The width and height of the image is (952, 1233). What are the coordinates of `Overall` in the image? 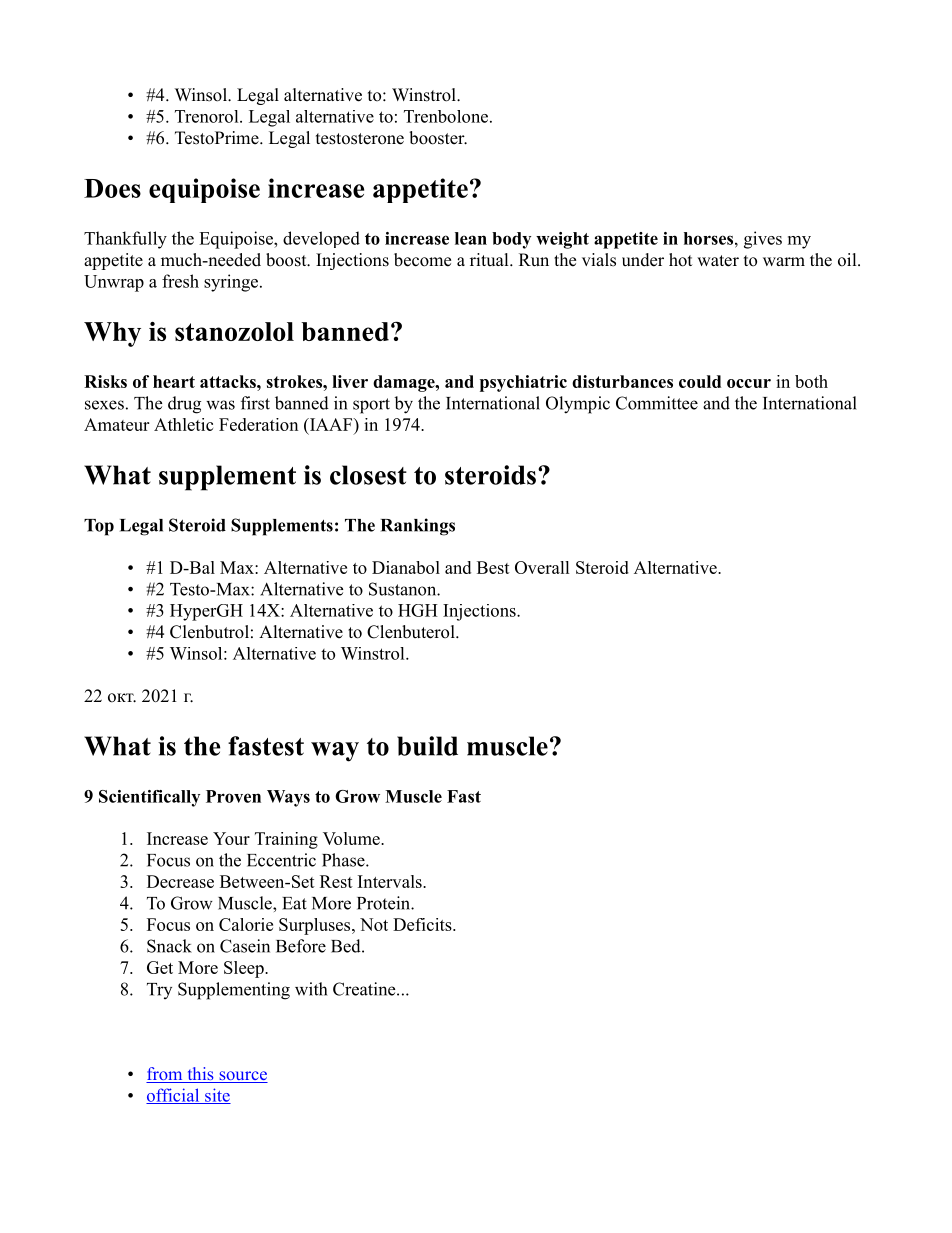 It's located at (542, 567).
